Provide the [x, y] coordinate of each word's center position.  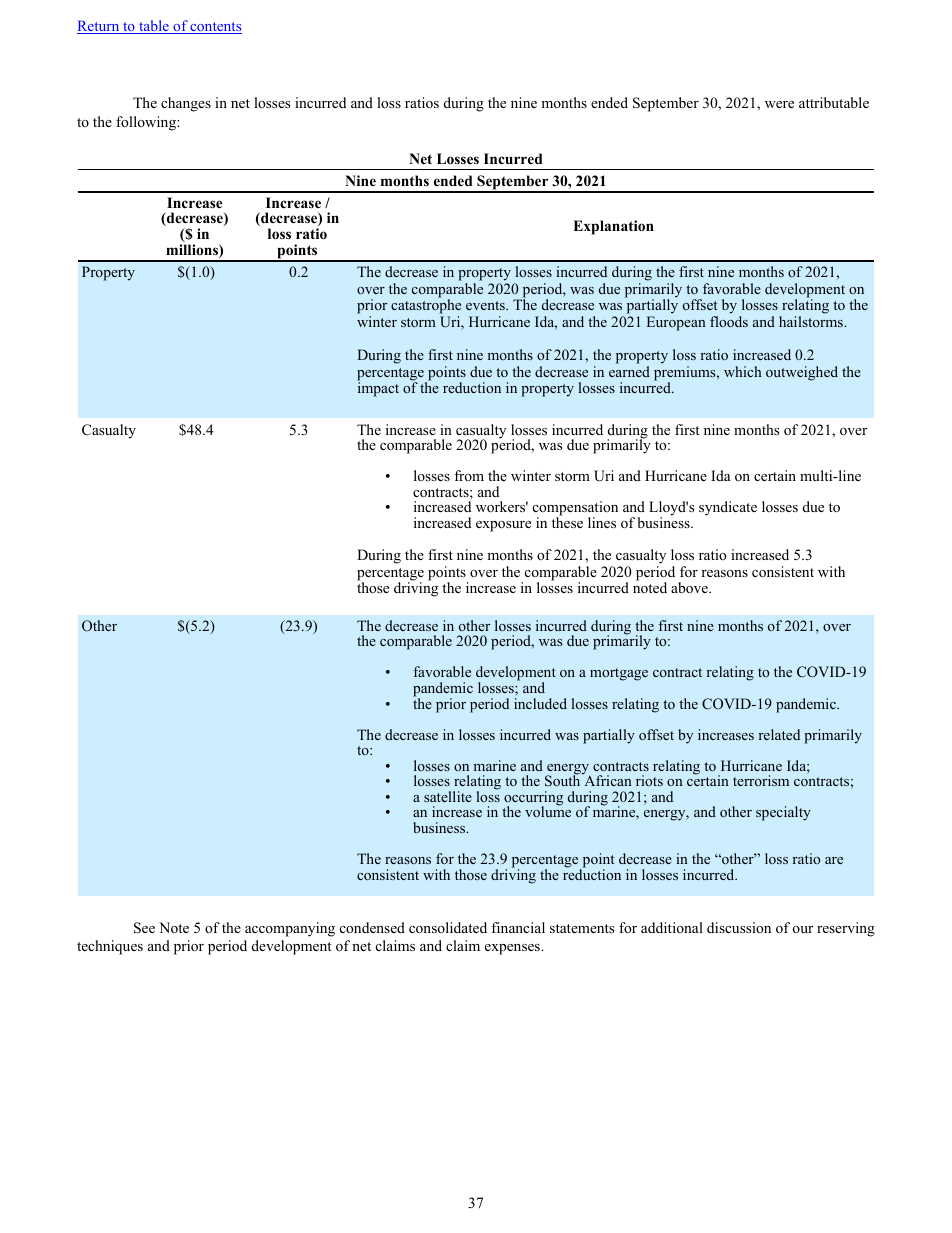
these [567, 521]
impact [378, 389]
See [144, 928]
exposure [503, 526]
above [690, 588]
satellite [448, 796]
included [540, 703]
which [743, 371]
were [779, 104]
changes [186, 104]
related [779, 734]
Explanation [613, 227]
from [469, 475]
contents [215, 28]
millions [193, 251]
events [486, 305]
